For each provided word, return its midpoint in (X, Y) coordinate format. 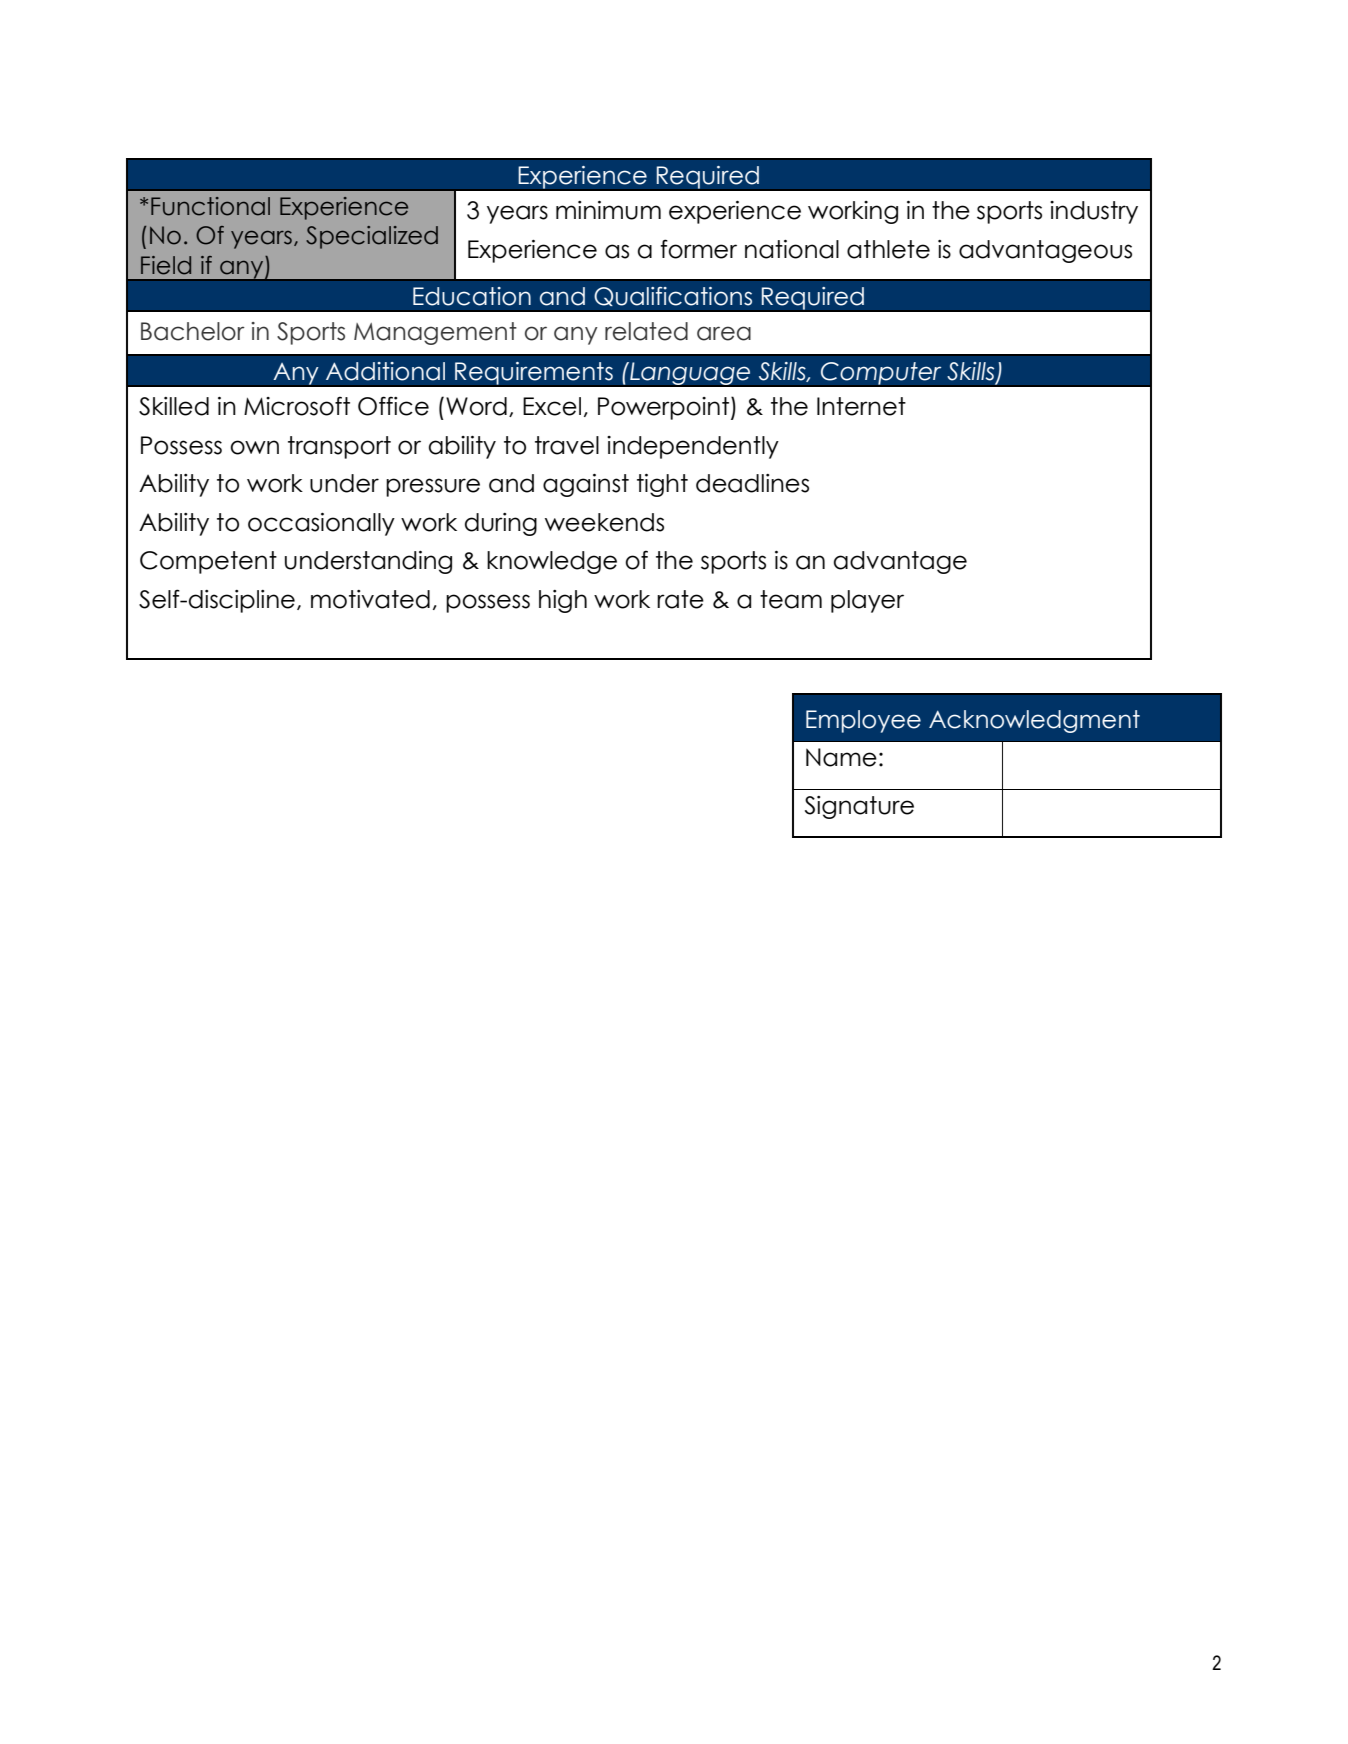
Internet (861, 406)
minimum (608, 210)
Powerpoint (663, 408)
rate (680, 599)
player (867, 601)
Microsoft (297, 406)
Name (841, 757)
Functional (210, 206)
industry (1094, 212)
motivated (370, 599)
